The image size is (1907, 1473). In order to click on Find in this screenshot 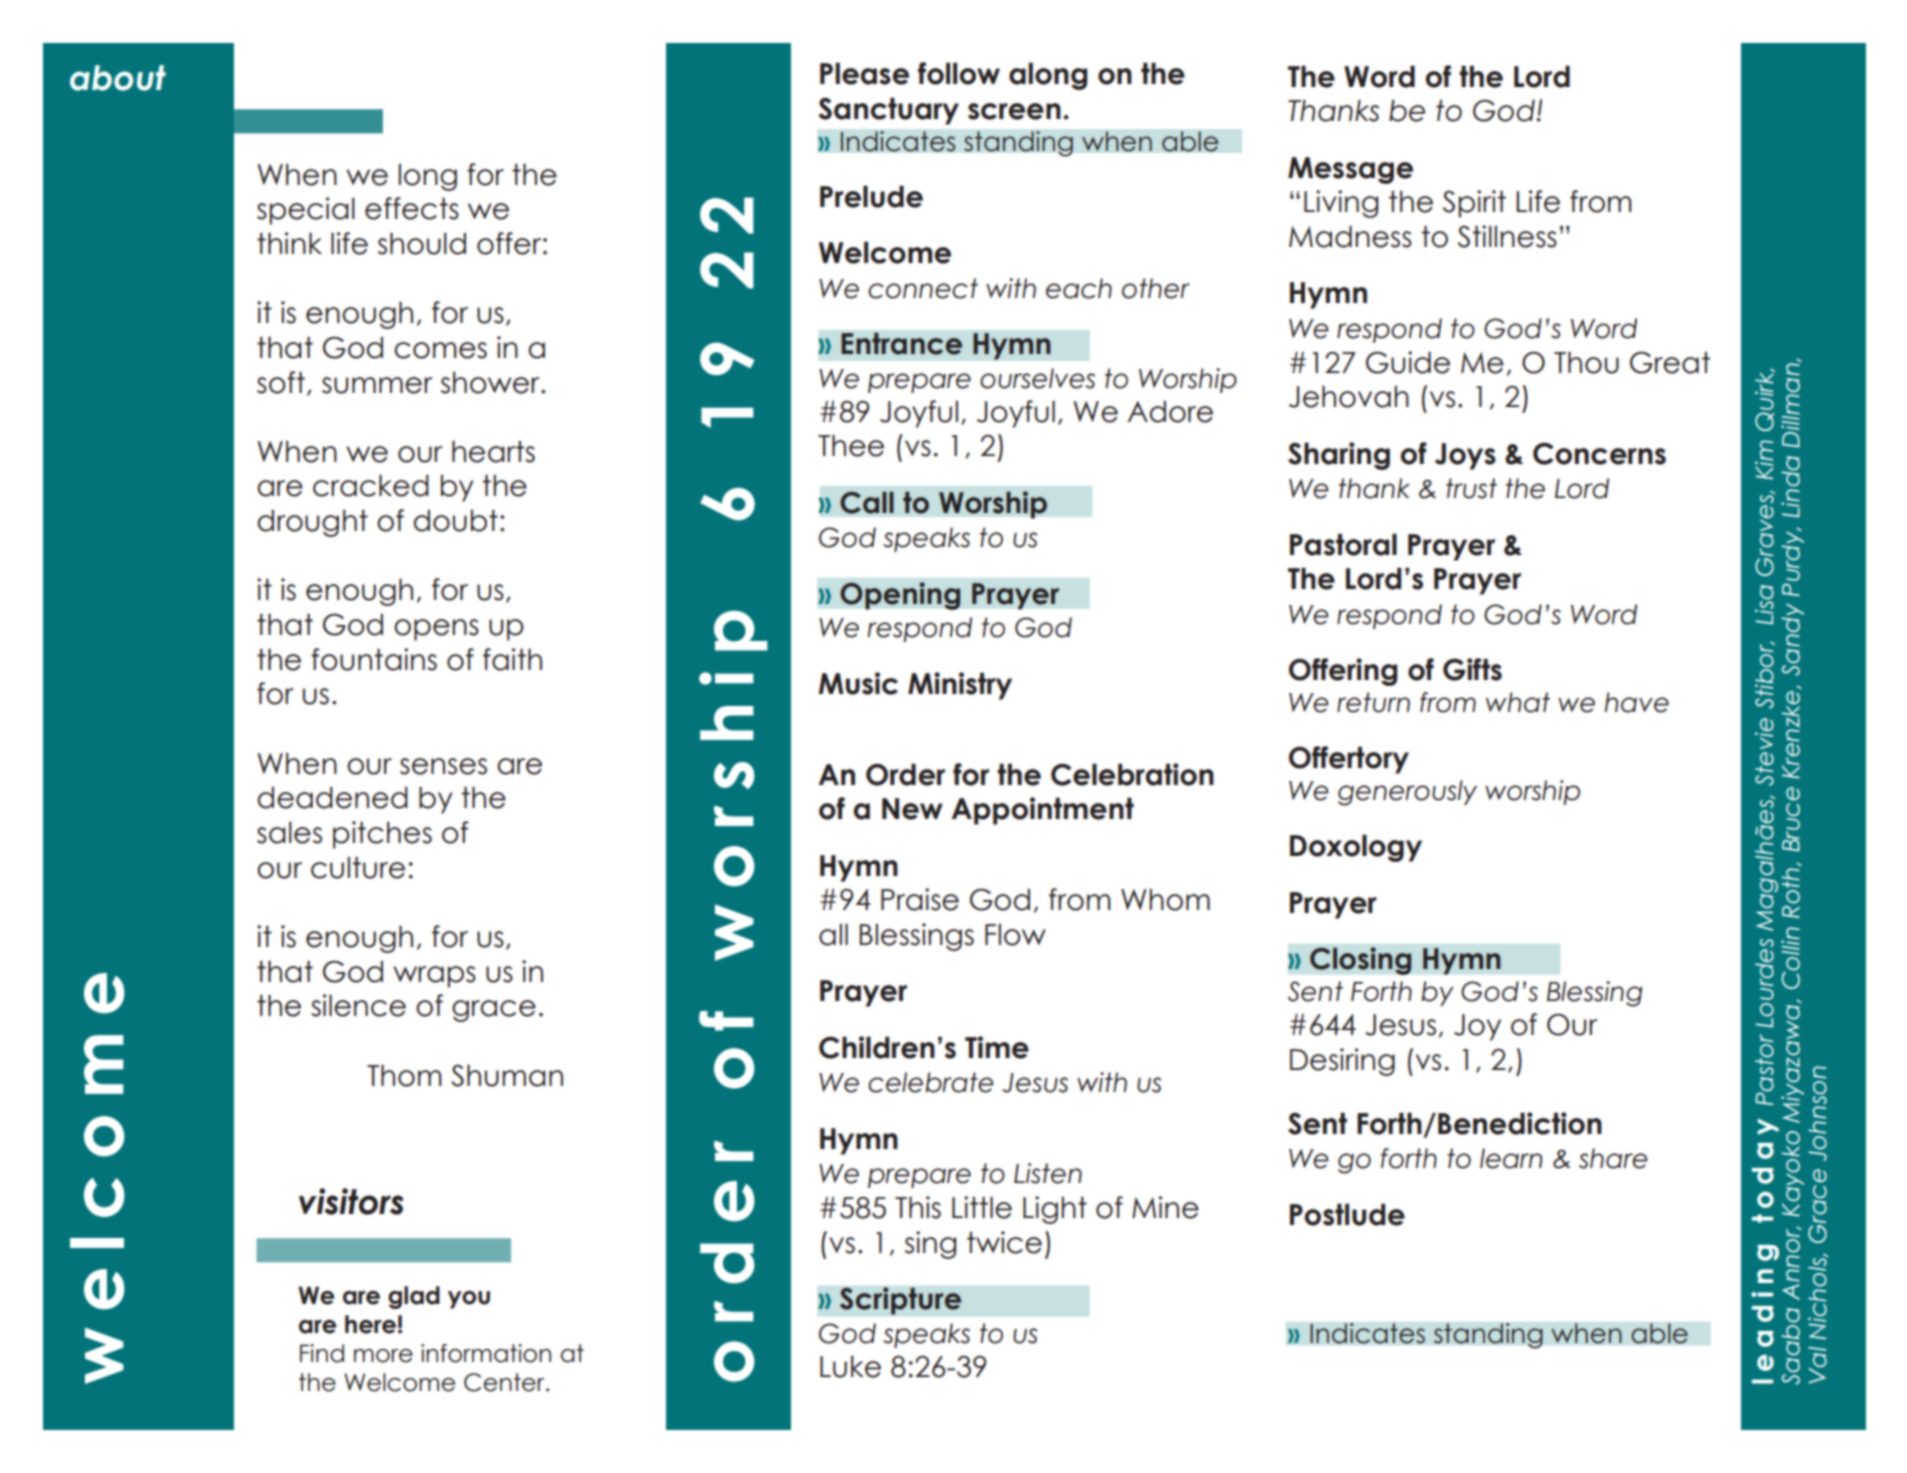, I will do `click(322, 1353)`.
